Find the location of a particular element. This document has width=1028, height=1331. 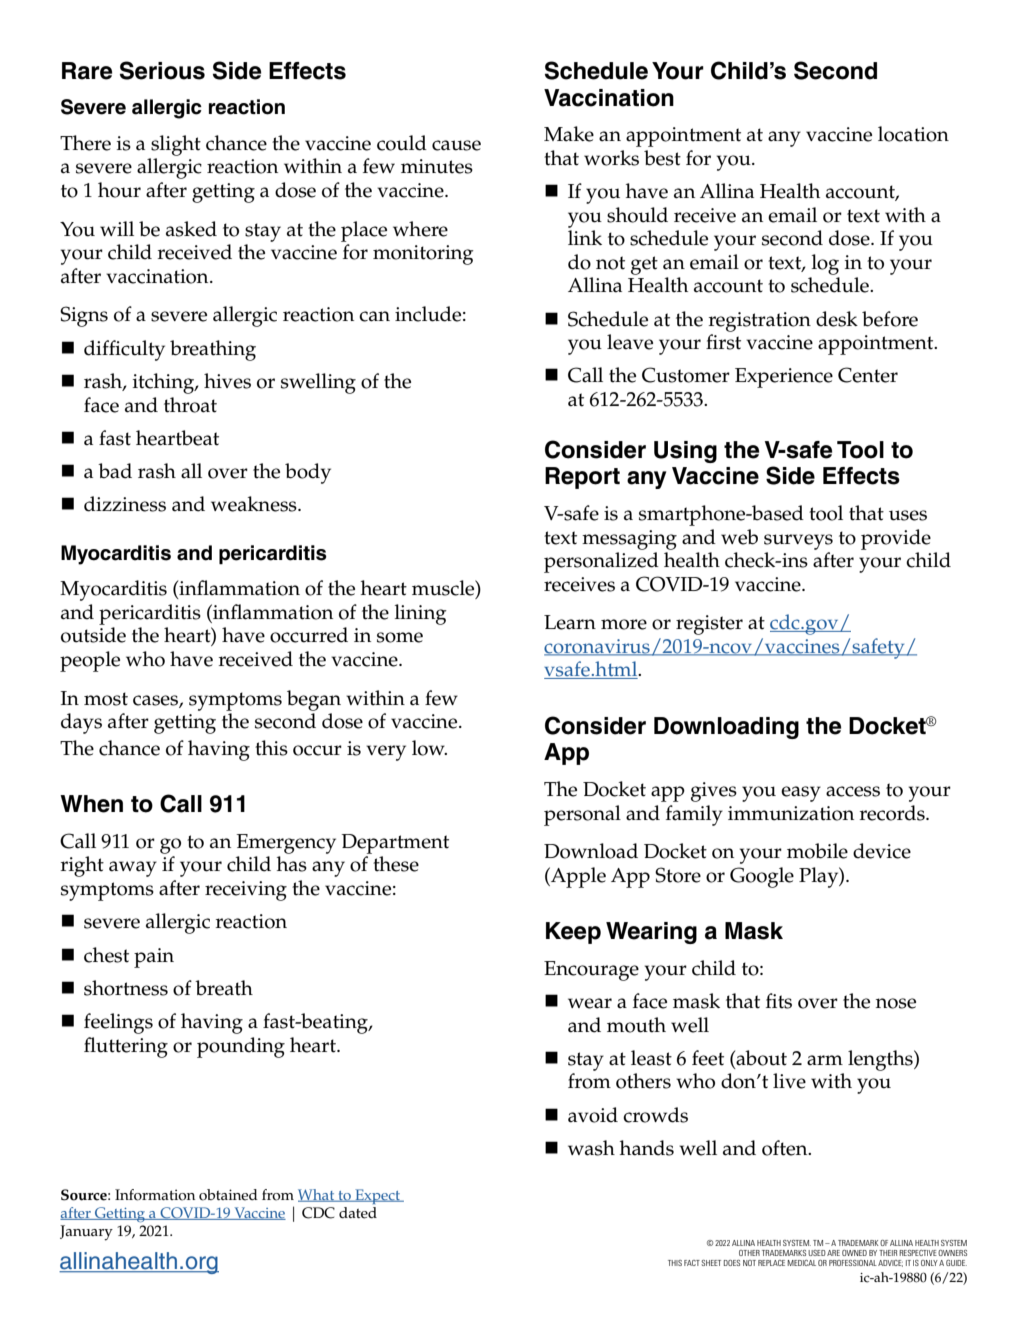

register is located at coordinates (709, 625).
